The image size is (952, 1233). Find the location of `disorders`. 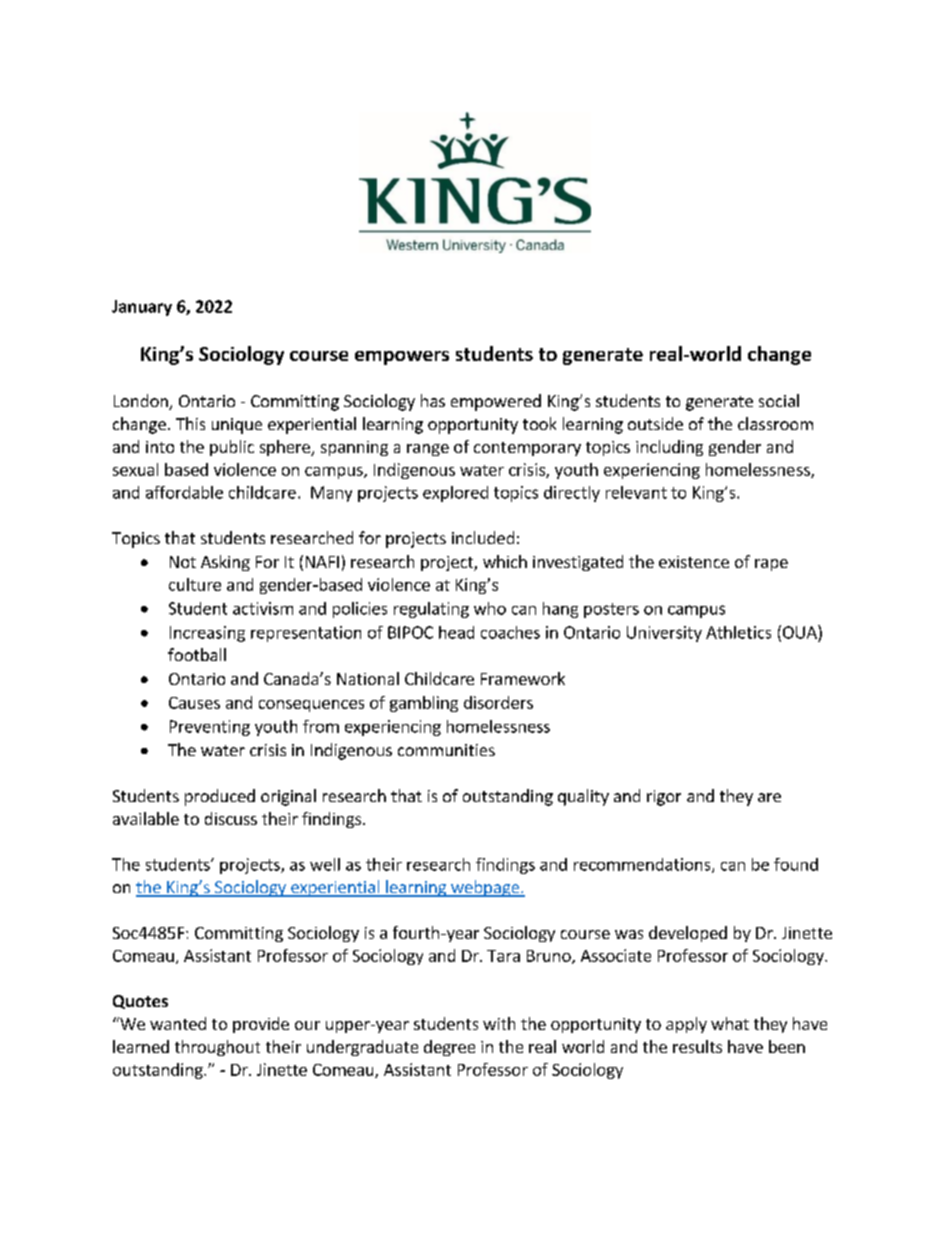

disorders is located at coordinates (498, 702).
